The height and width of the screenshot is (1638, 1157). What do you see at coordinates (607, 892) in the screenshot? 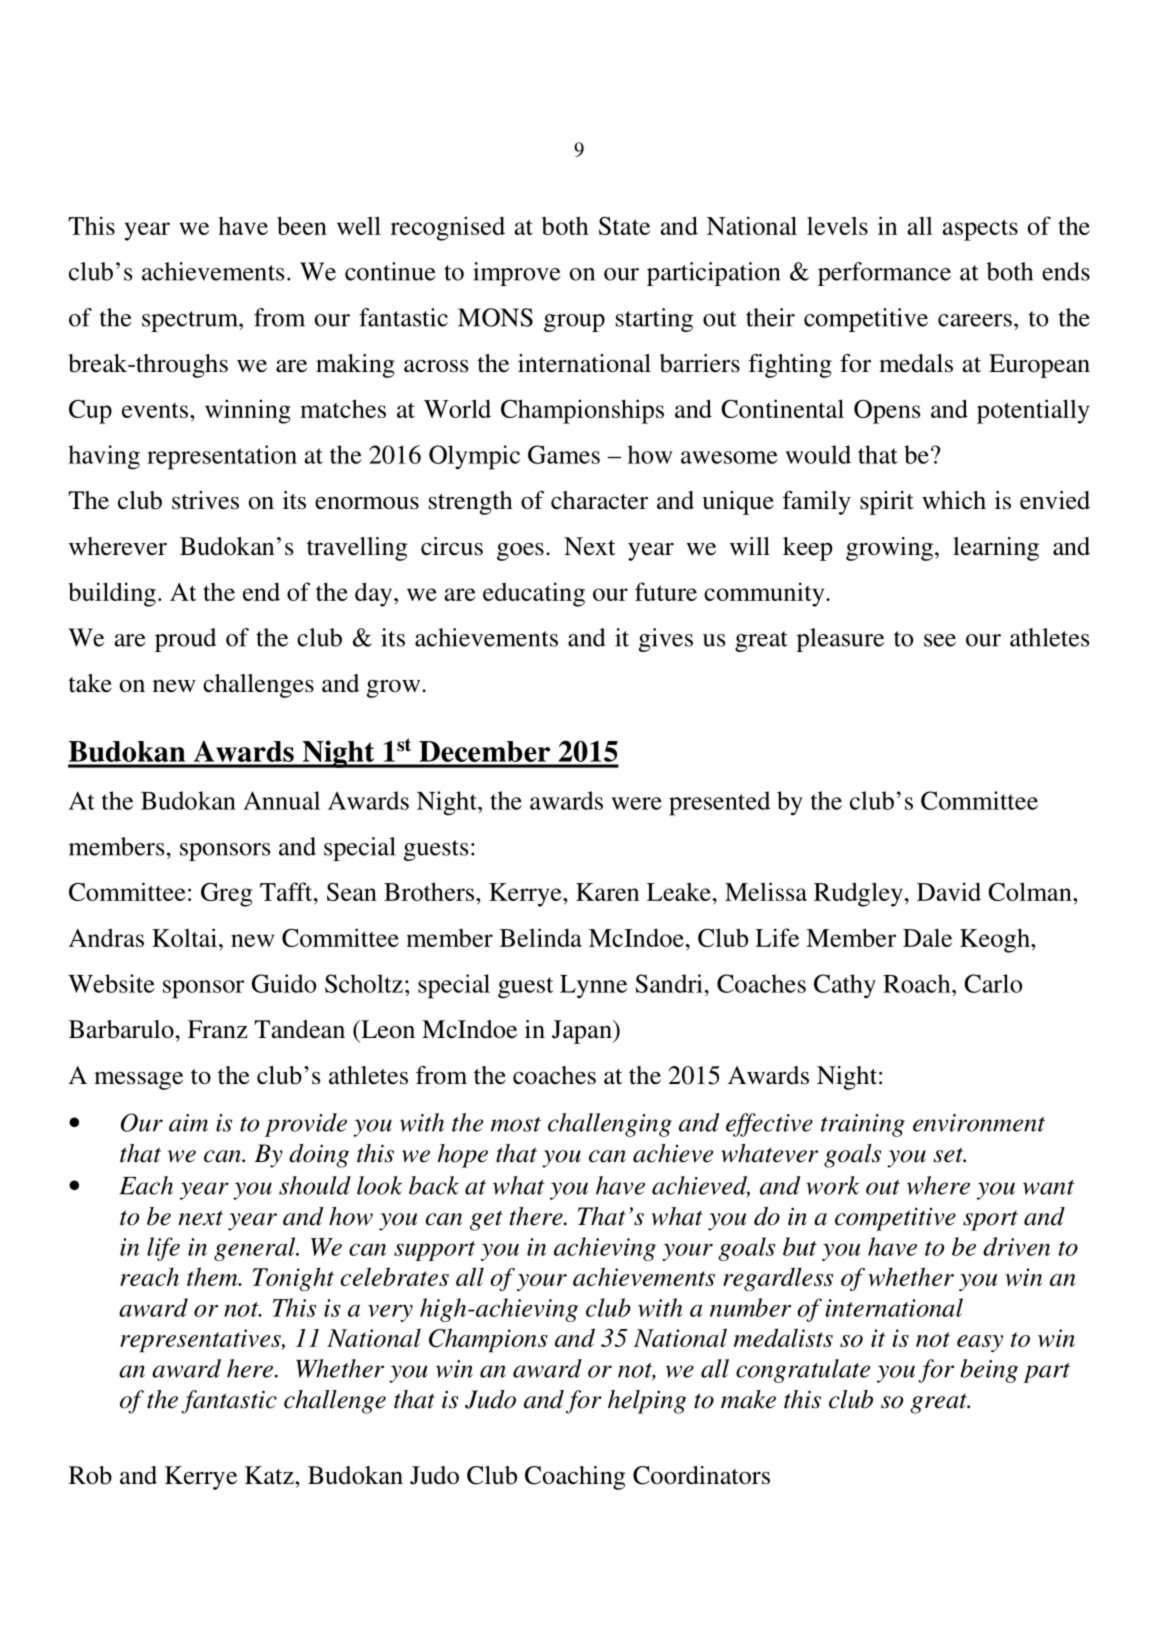
I see `Karen` at bounding box center [607, 892].
